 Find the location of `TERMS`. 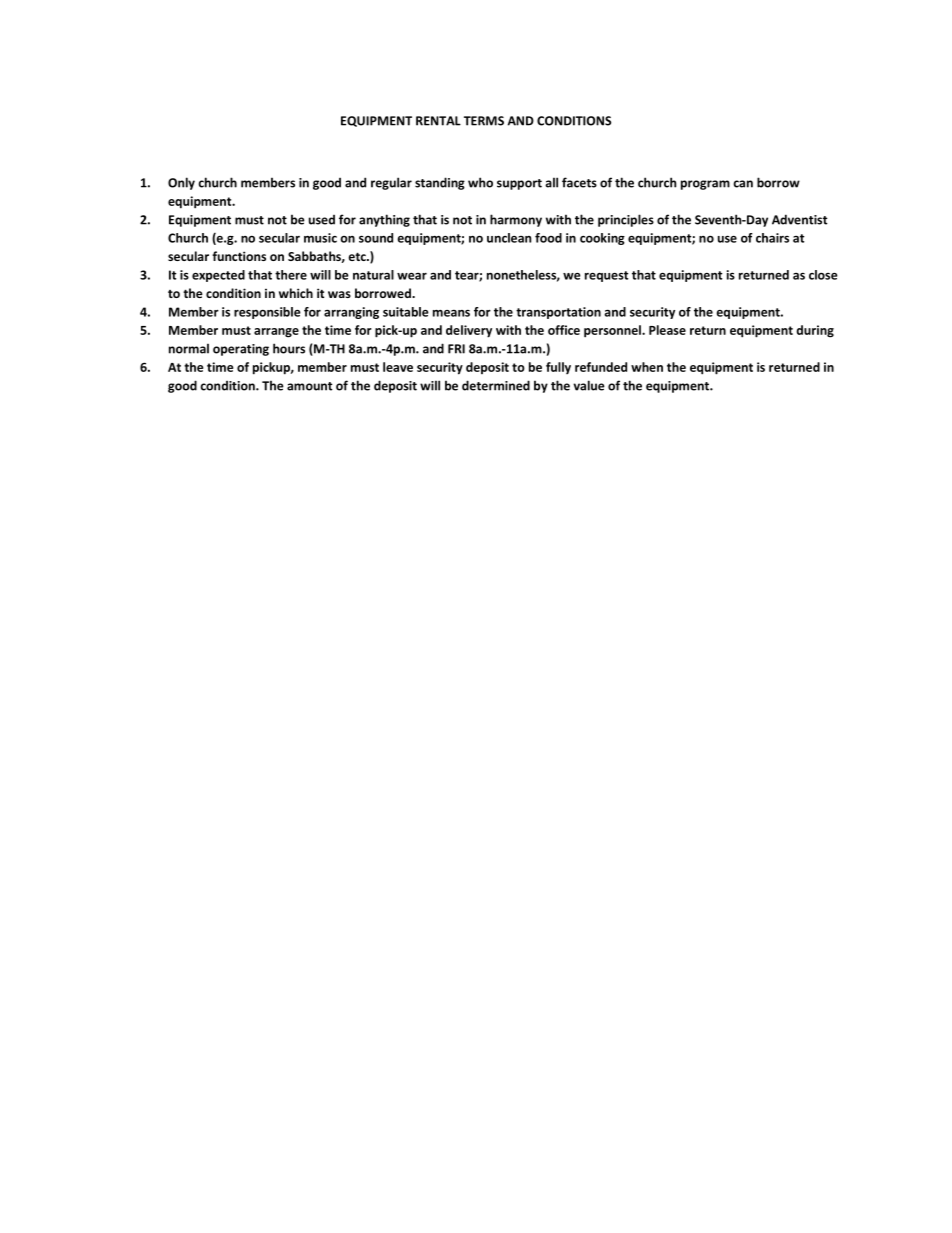

TERMS is located at coordinates (484, 121).
